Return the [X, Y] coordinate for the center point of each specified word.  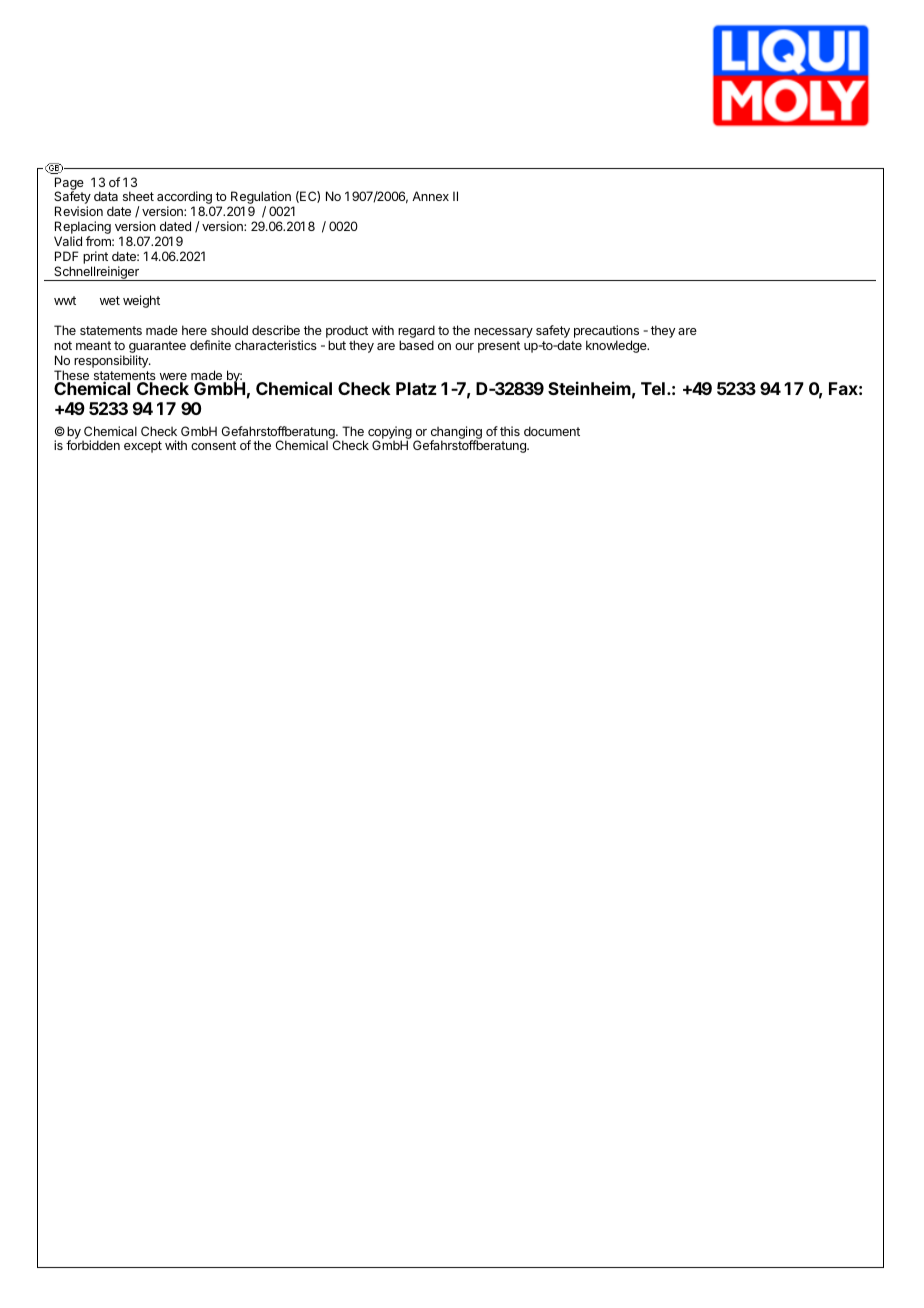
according [185, 199]
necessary [503, 333]
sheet [138, 196]
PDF [66, 256]
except [143, 447]
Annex [430, 196]
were [173, 378]
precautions [606, 333]
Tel [653, 388]
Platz [416, 388]
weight [141, 301]
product [347, 333]
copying [390, 433]
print [96, 259]
